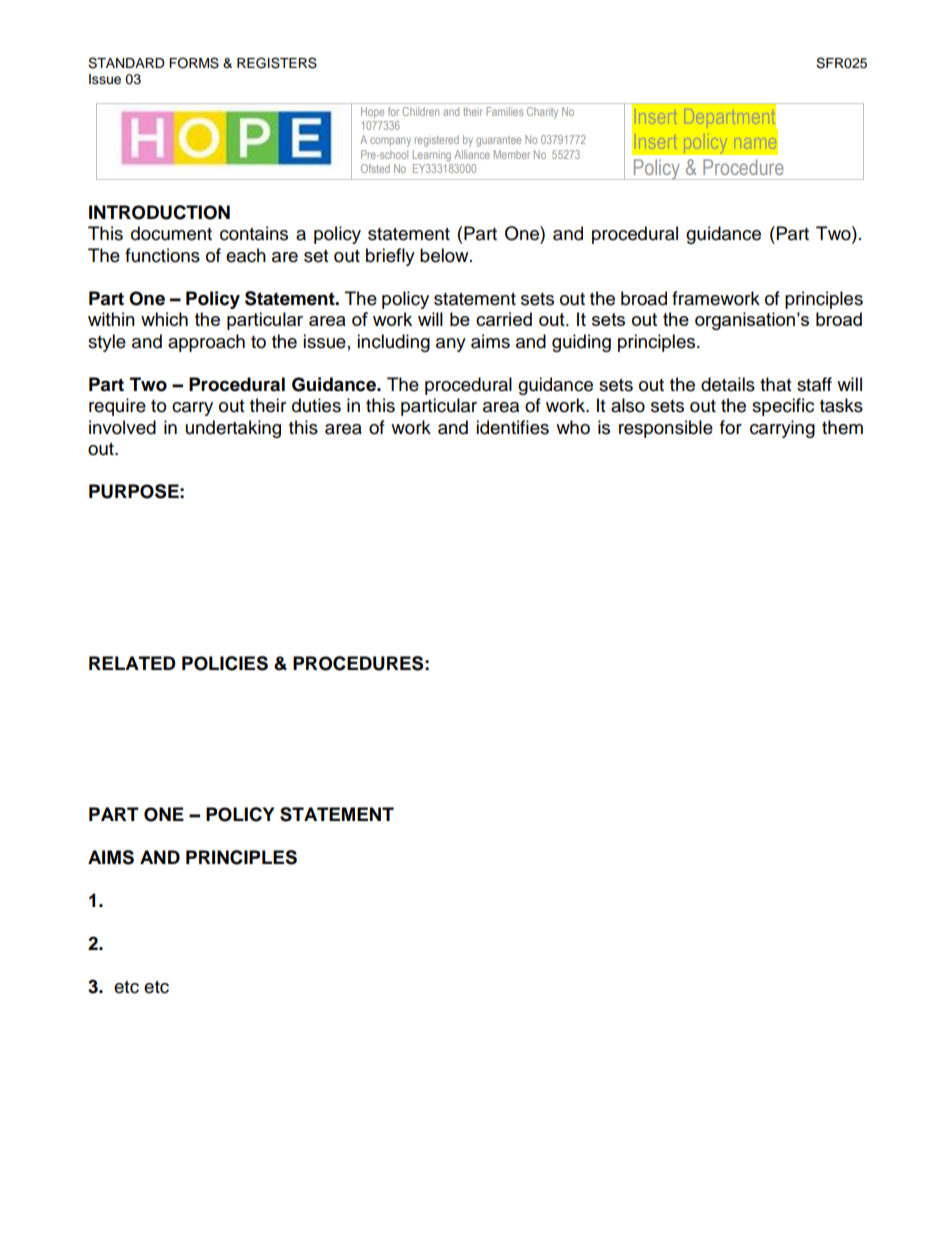  I want to click on responsible, so click(666, 429).
